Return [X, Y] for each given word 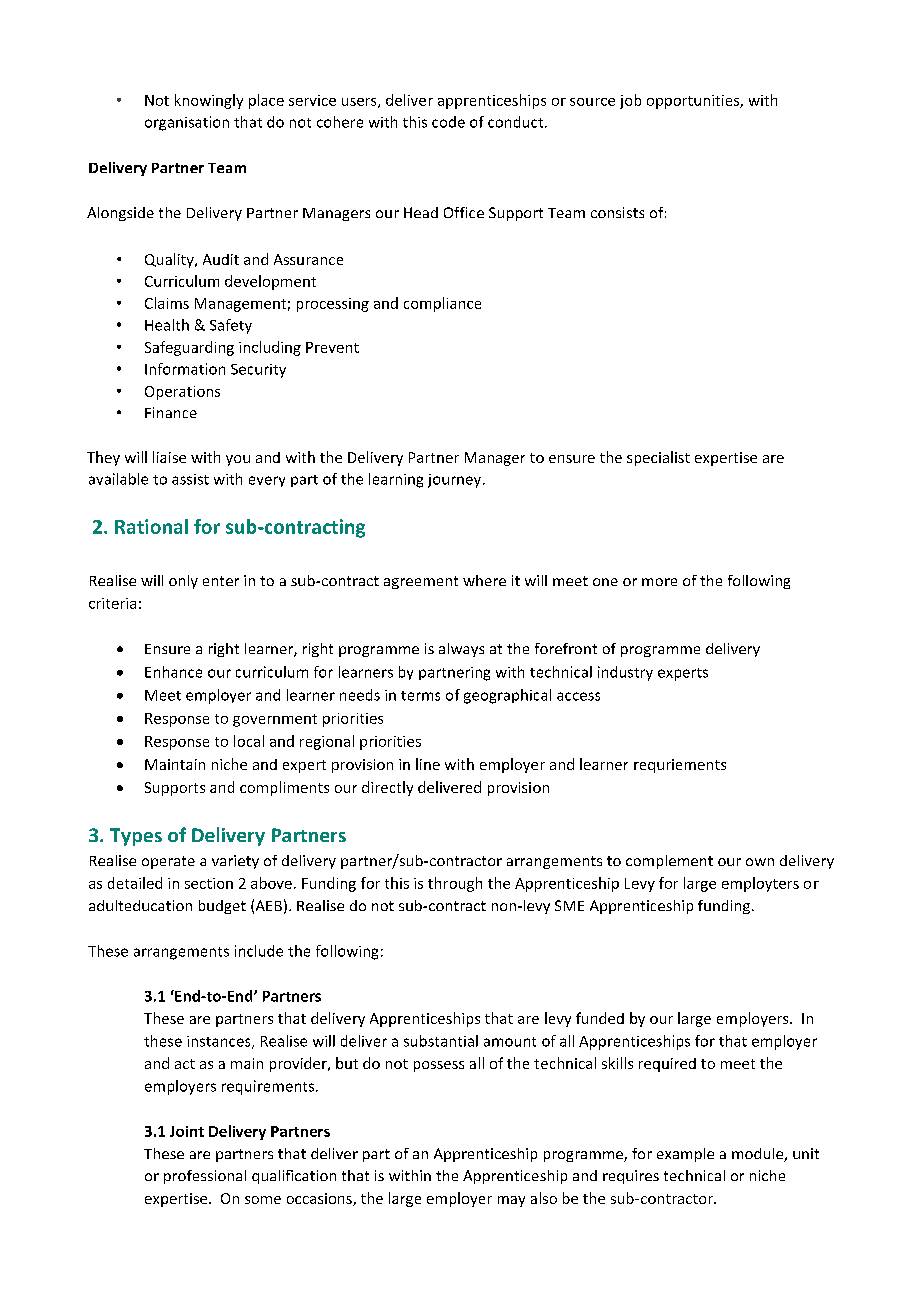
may [511, 1201]
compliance [442, 304]
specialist [658, 458]
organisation [187, 123]
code [448, 122]
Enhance [173, 672]
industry [625, 673]
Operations [182, 393]
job [630, 101]
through [455, 884]
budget [222, 907]
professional [205, 1177]
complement [669, 862]
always [461, 650]
